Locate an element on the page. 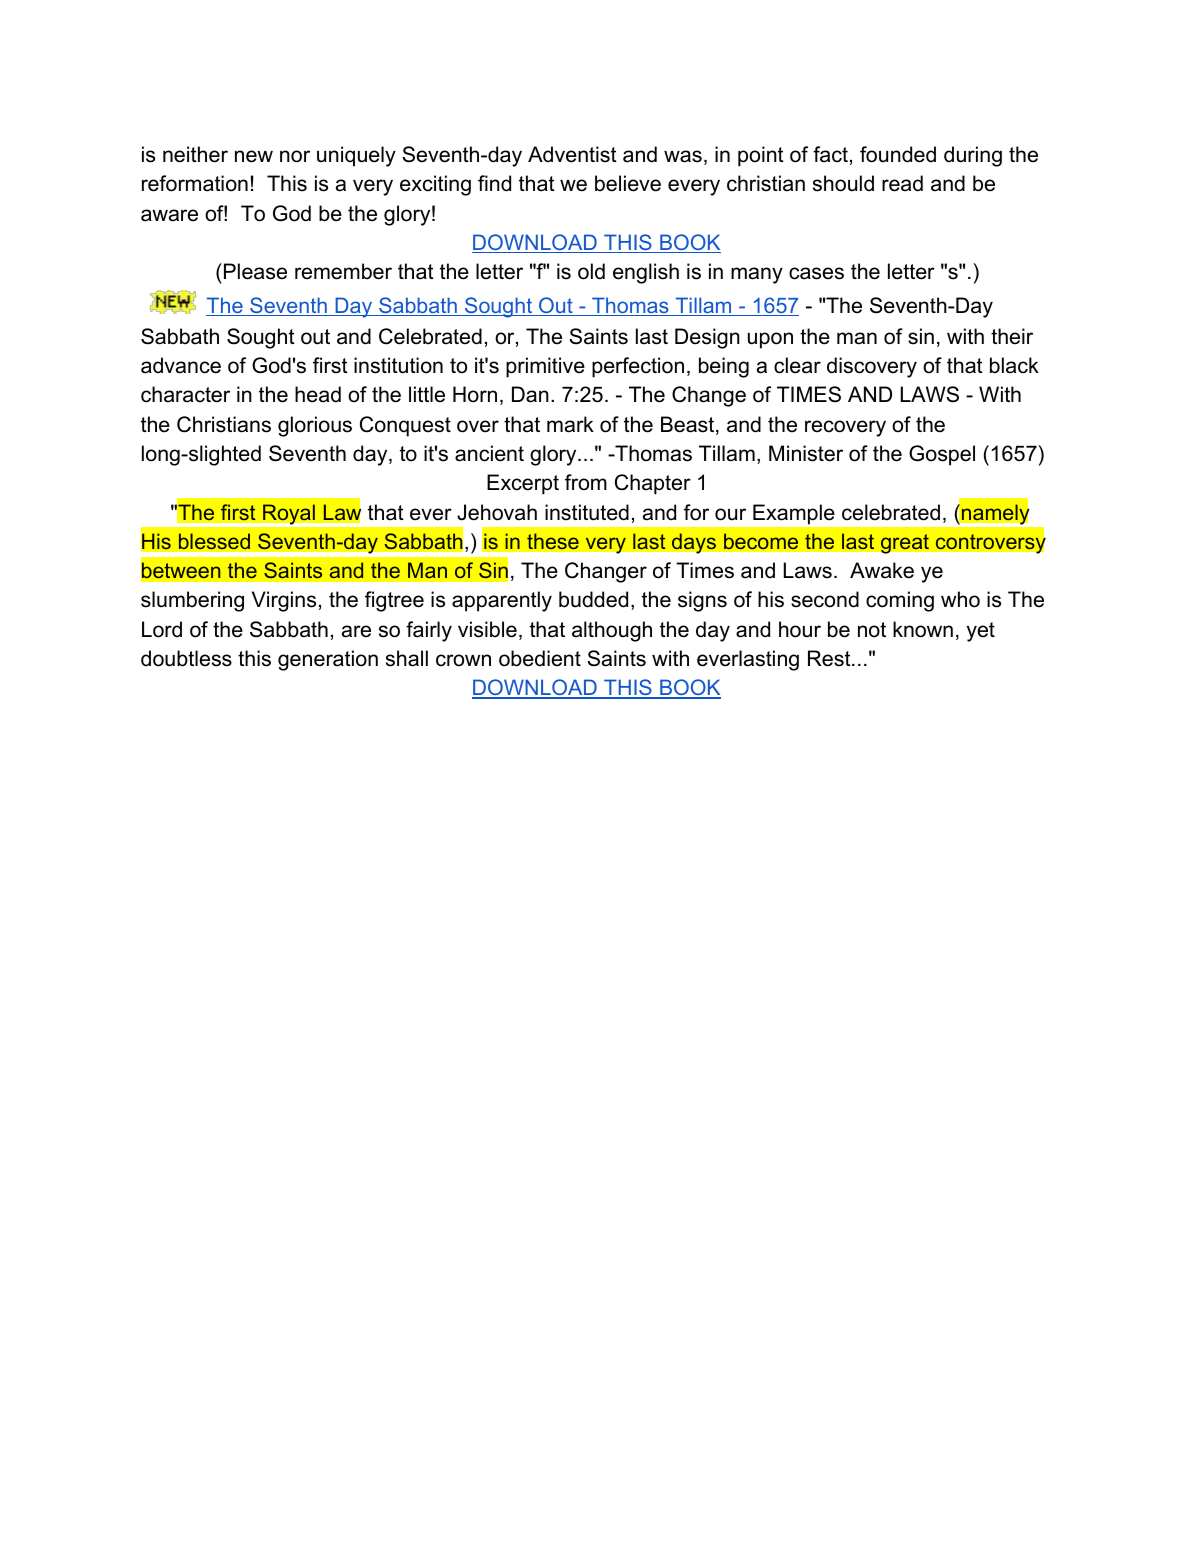 Image resolution: width=1195 pixels, height=1547 pixels. generation is located at coordinates (328, 660).
